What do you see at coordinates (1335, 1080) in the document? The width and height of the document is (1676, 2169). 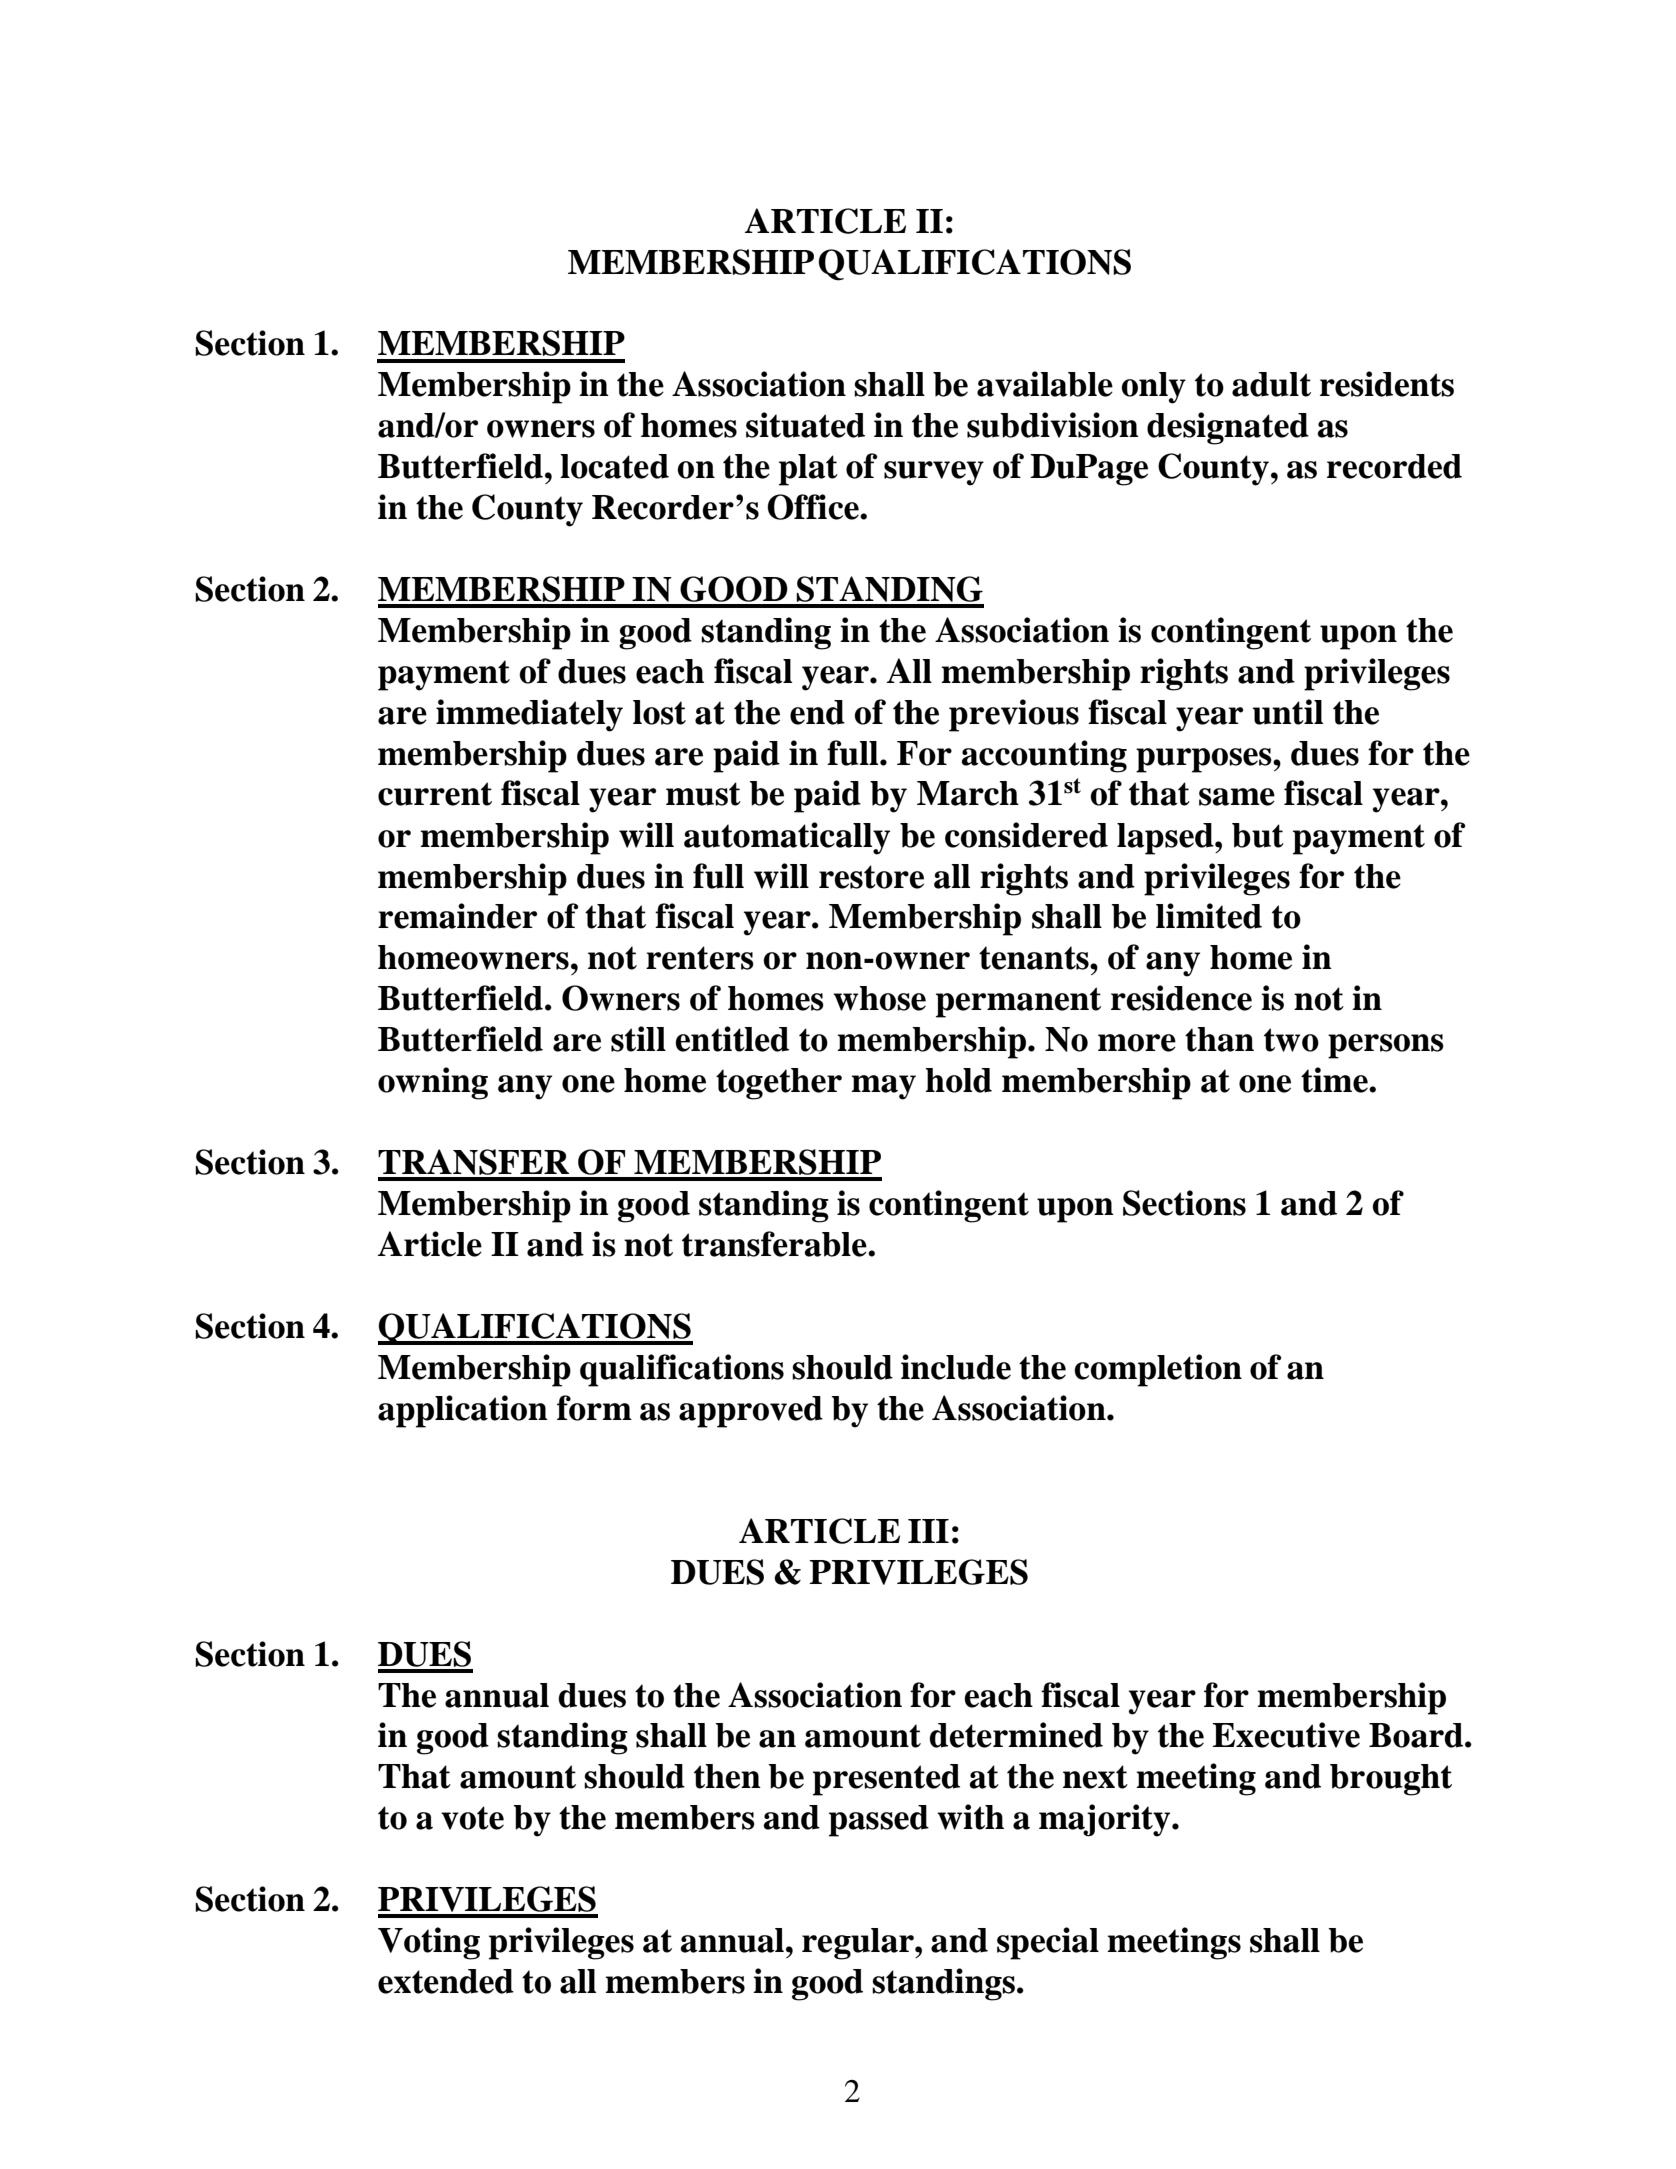 I see `time` at bounding box center [1335, 1080].
